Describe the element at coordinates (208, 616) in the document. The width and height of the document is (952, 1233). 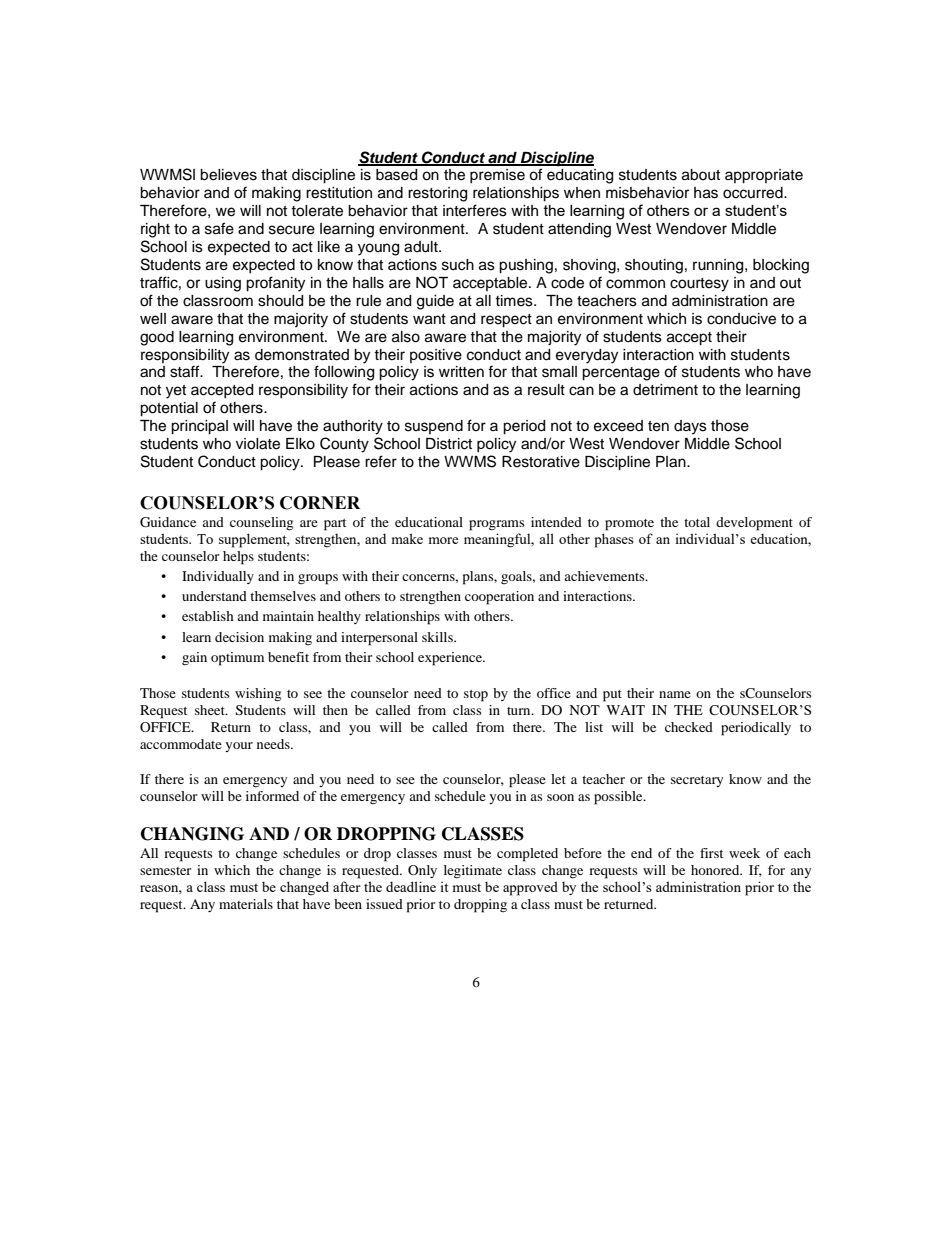
I see `establish` at that location.
